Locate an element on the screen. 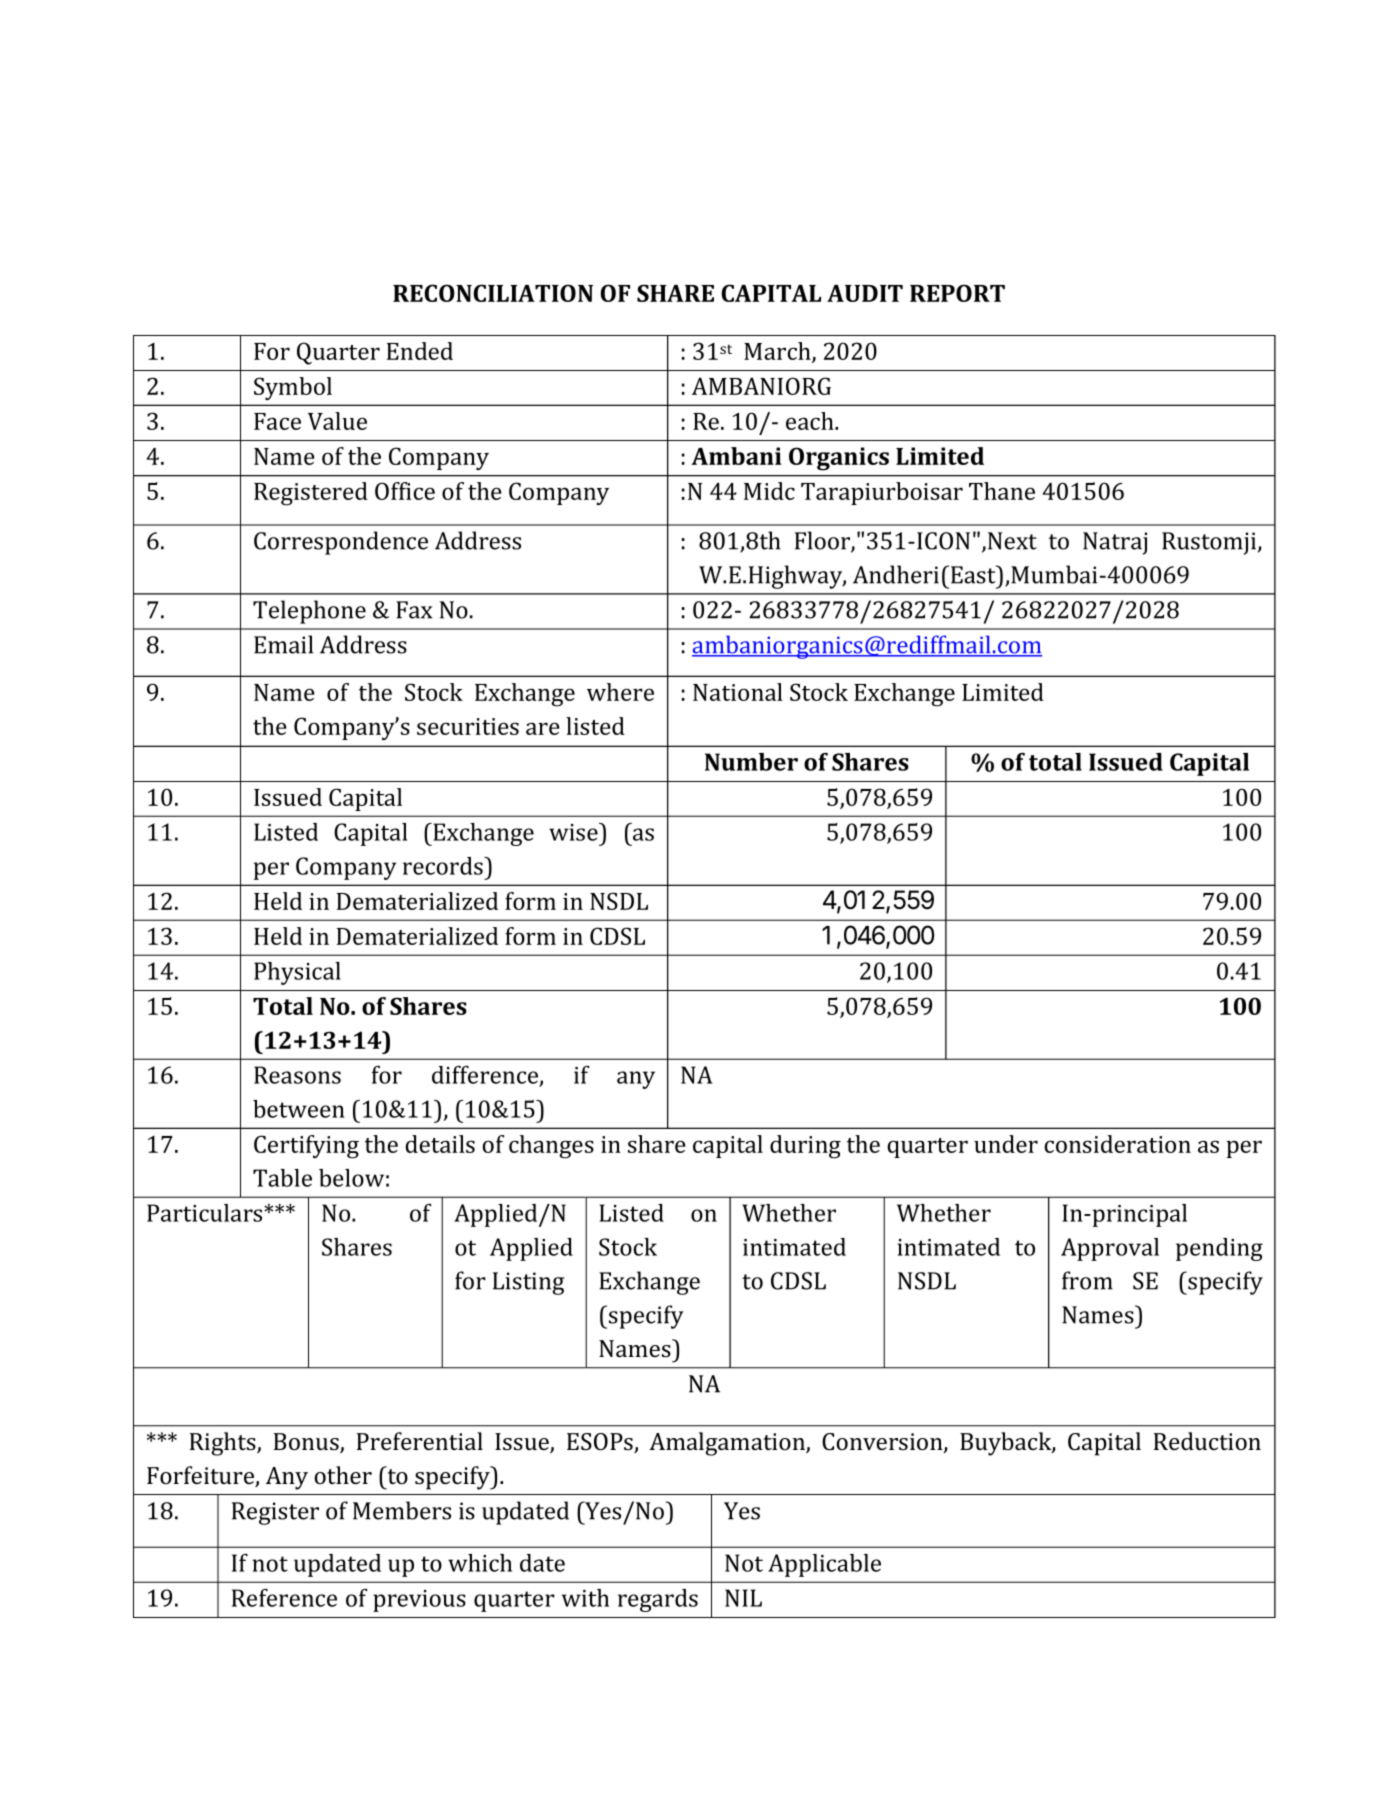  Reference is located at coordinates (284, 1598).
